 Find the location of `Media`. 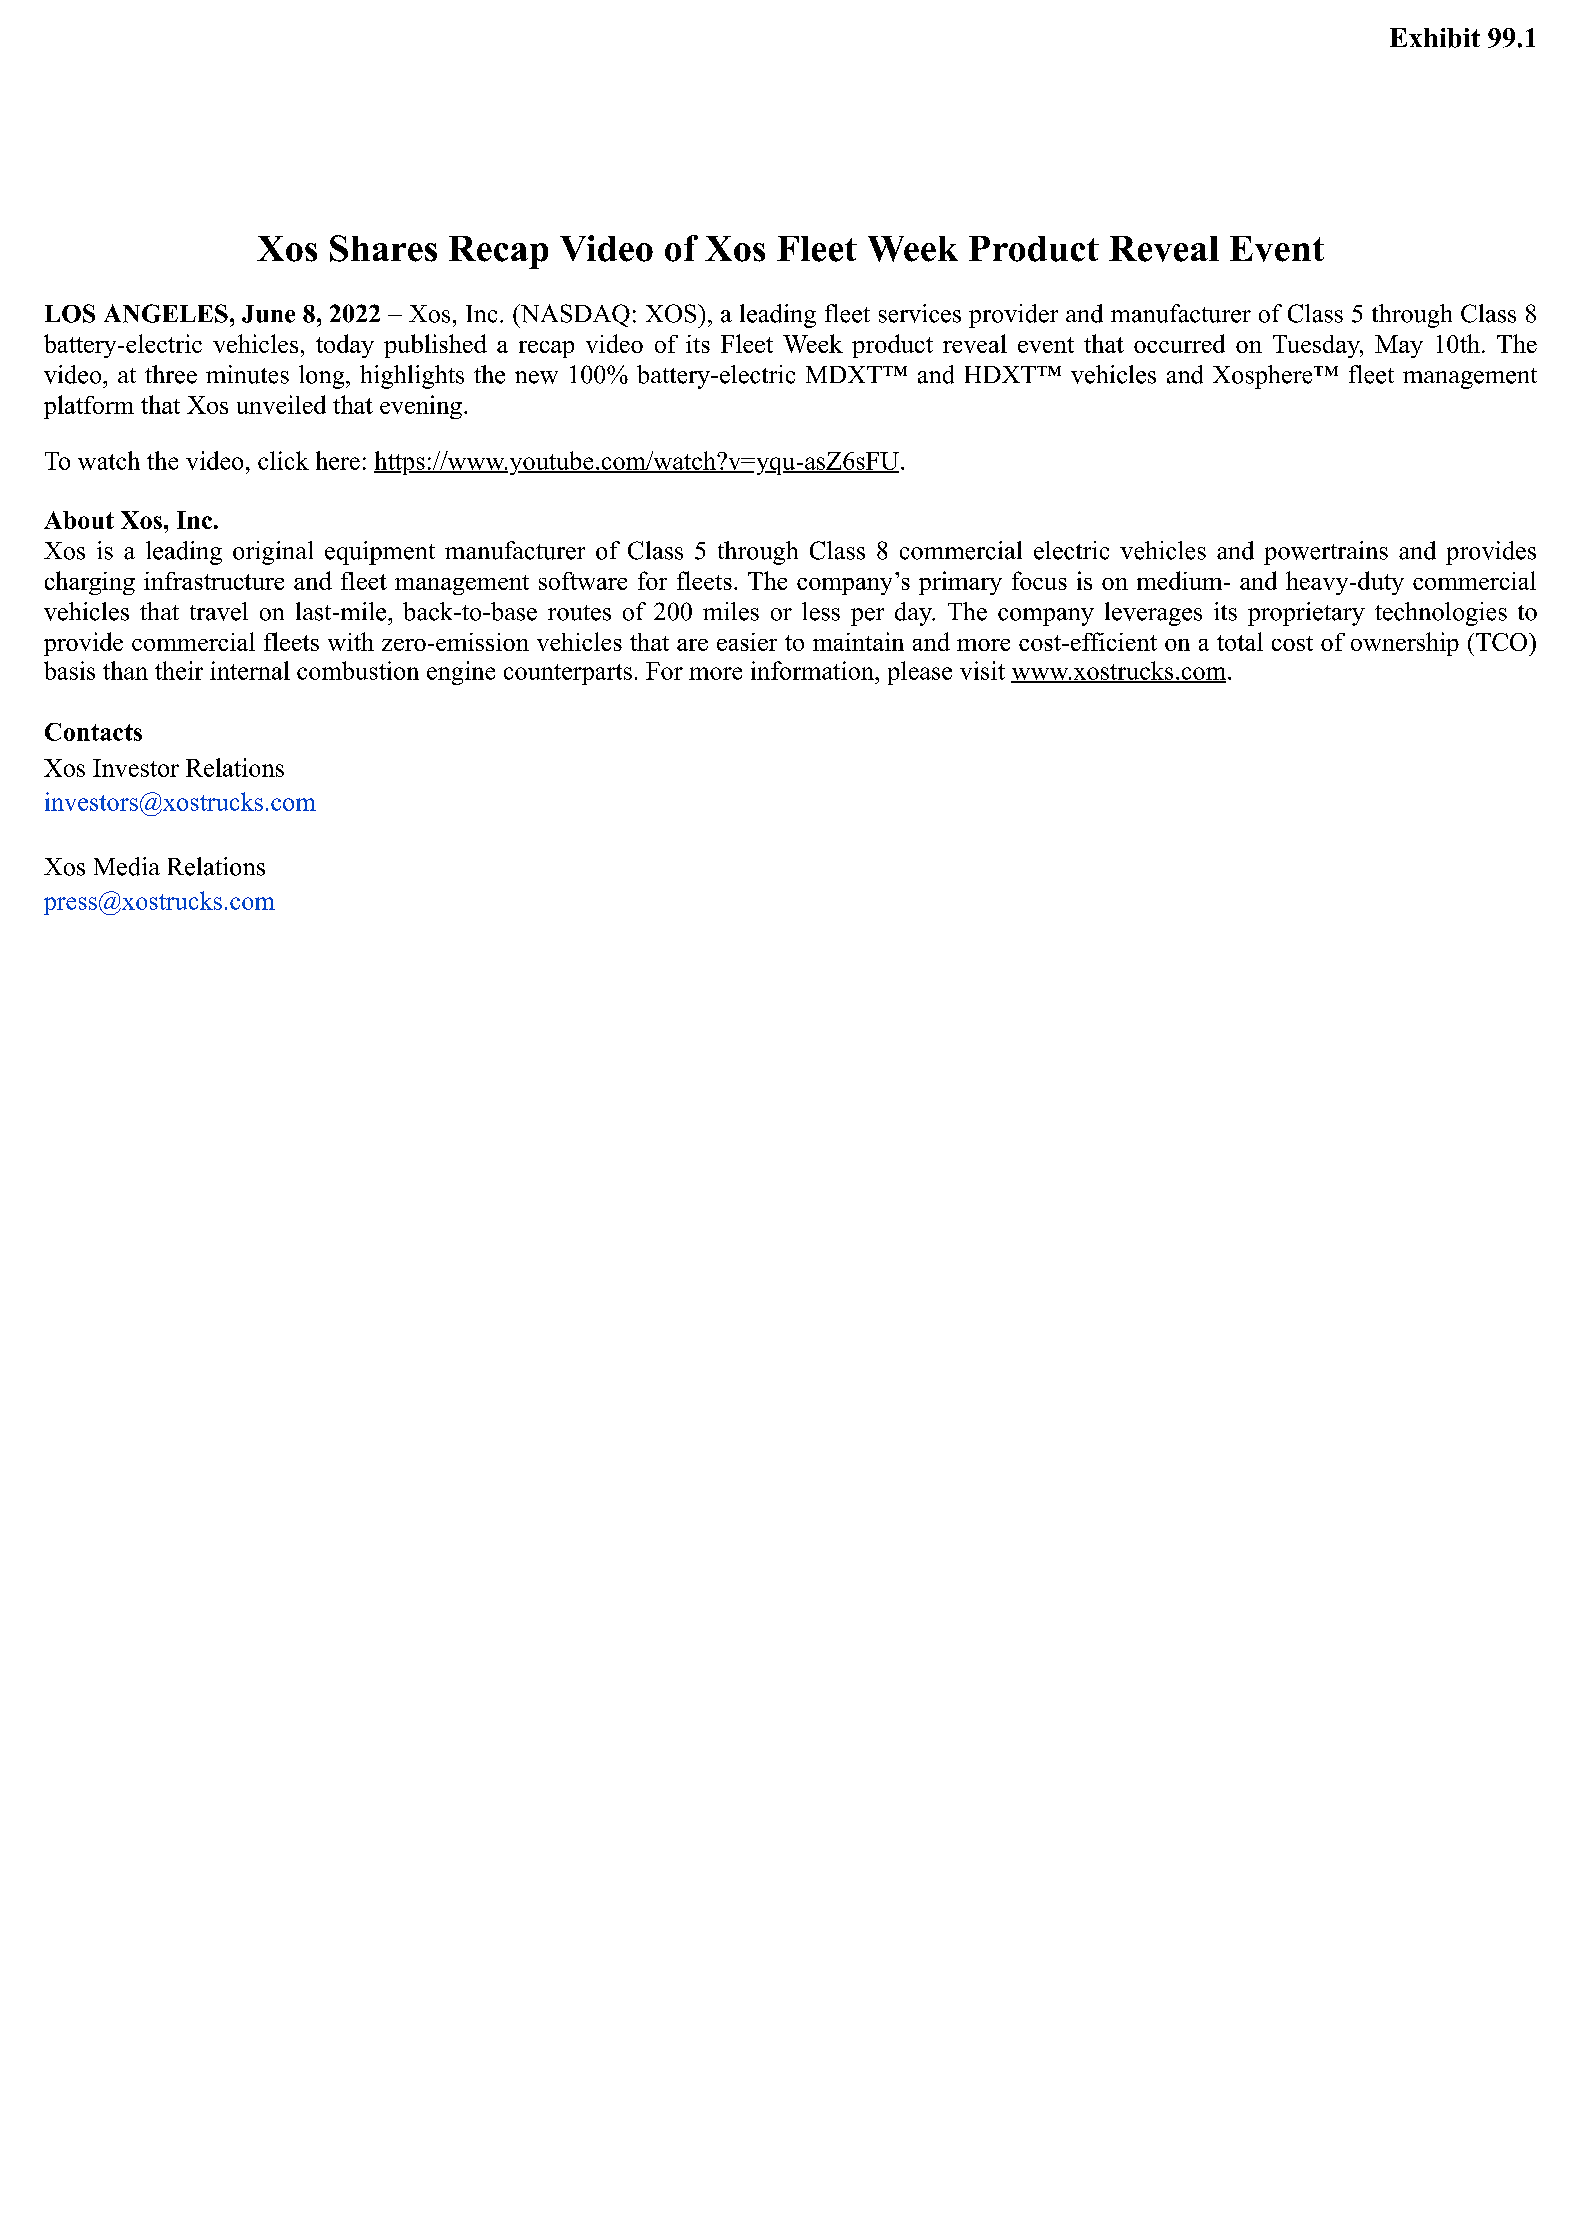

Media is located at coordinates (127, 866).
